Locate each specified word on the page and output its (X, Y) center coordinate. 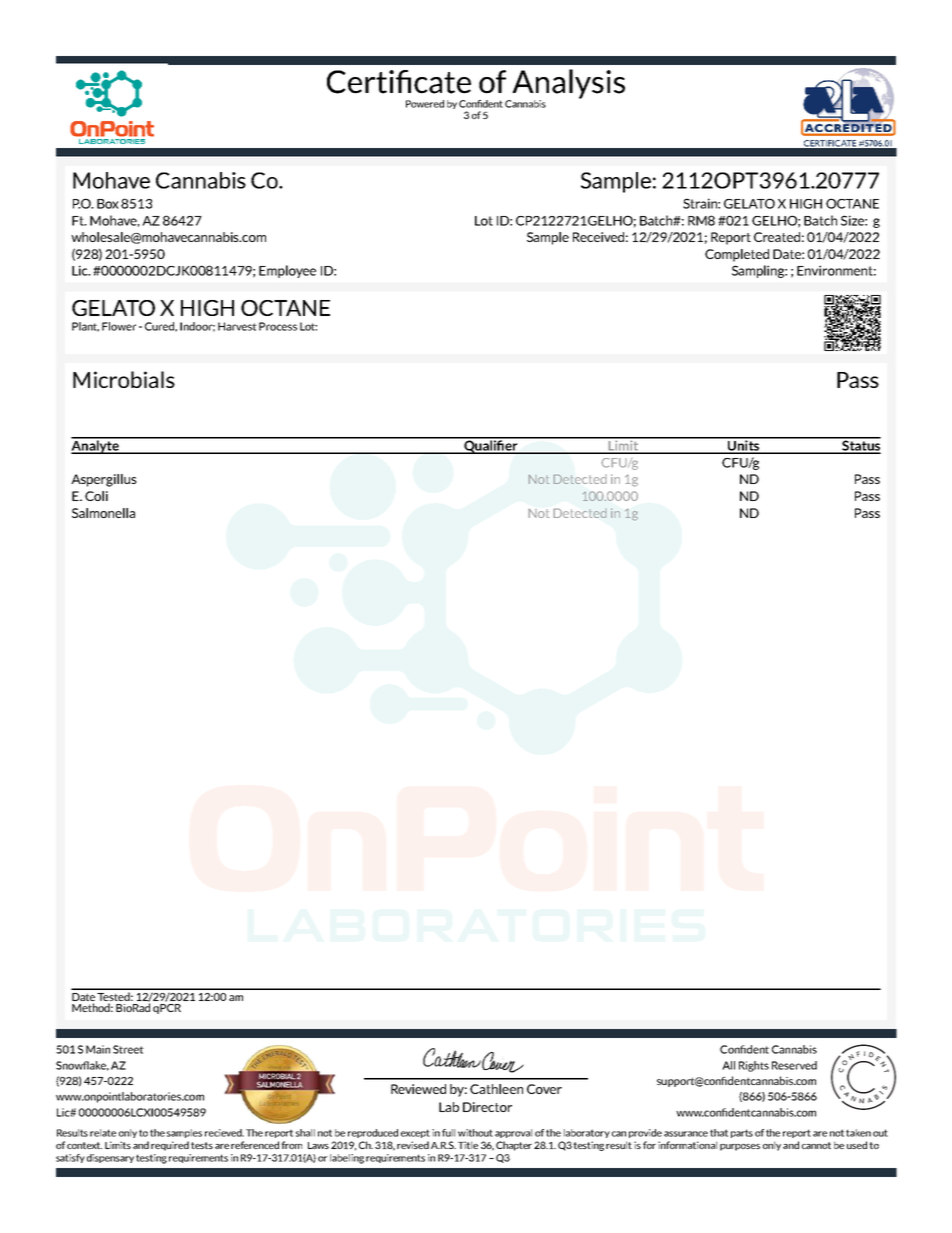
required (170, 1146)
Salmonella (103, 513)
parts (742, 1133)
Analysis (567, 85)
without (475, 1133)
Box (108, 204)
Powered (425, 104)
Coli (96, 496)
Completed (737, 255)
